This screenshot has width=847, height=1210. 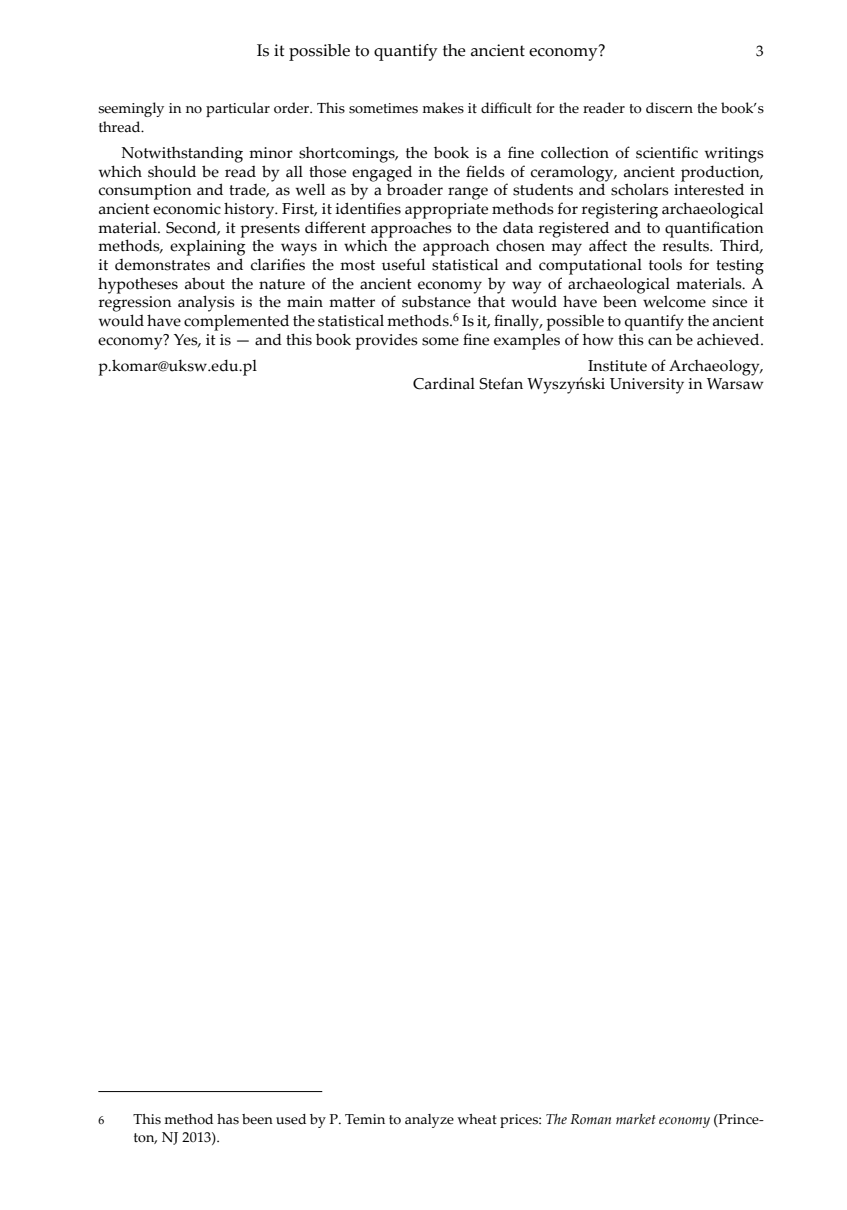 What do you see at coordinates (647, 386) in the screenshot?
I see `University` at bounding box center [647, 386].
